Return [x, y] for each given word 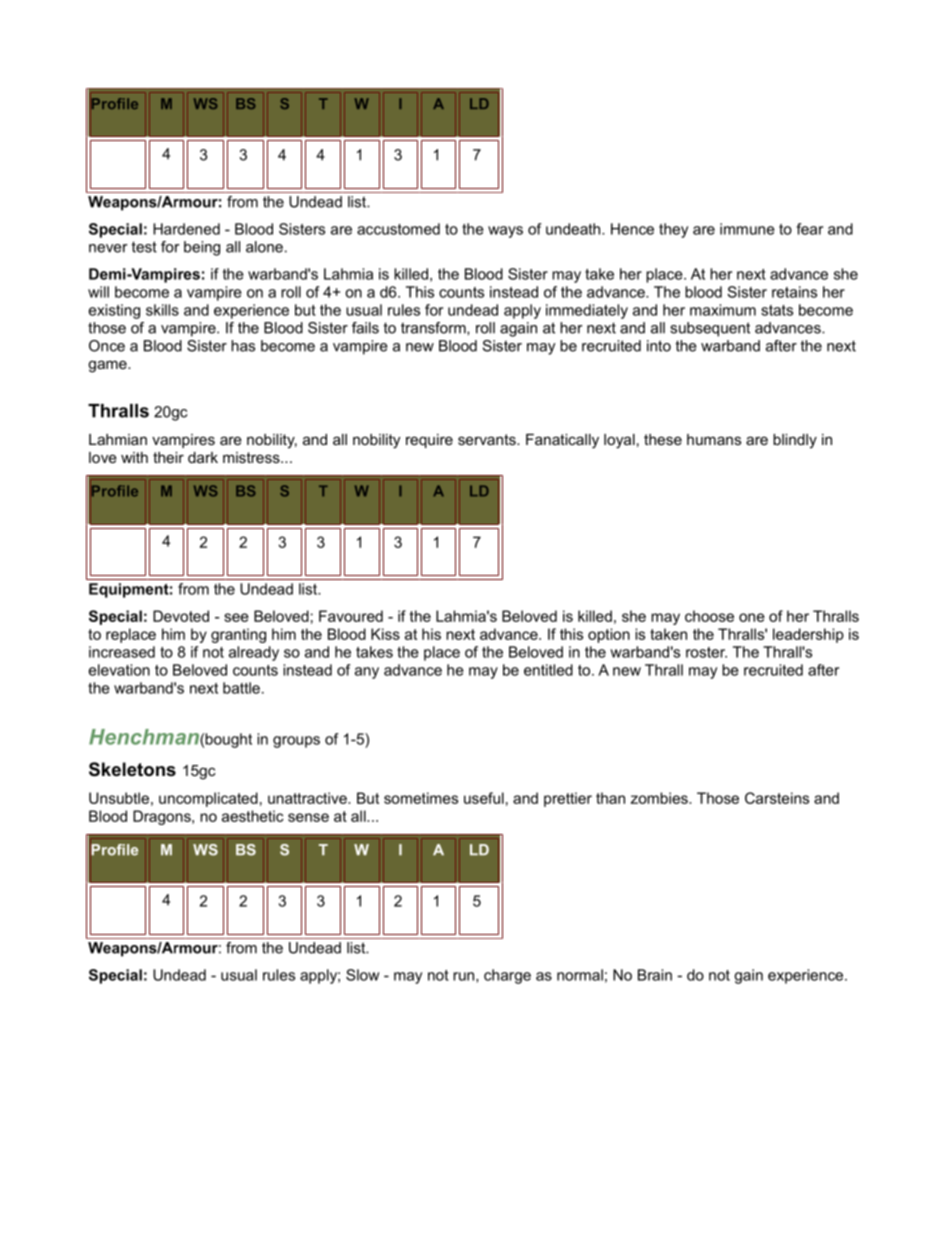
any [367, 673]
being [202, 248]
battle [241, 688]
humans [714, 439]
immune [747, 229]
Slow [362, 975]
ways [505, 232]
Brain [655, 975]
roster [706, 652]
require [429, 441]
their [168, 457]
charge [507, 976]
